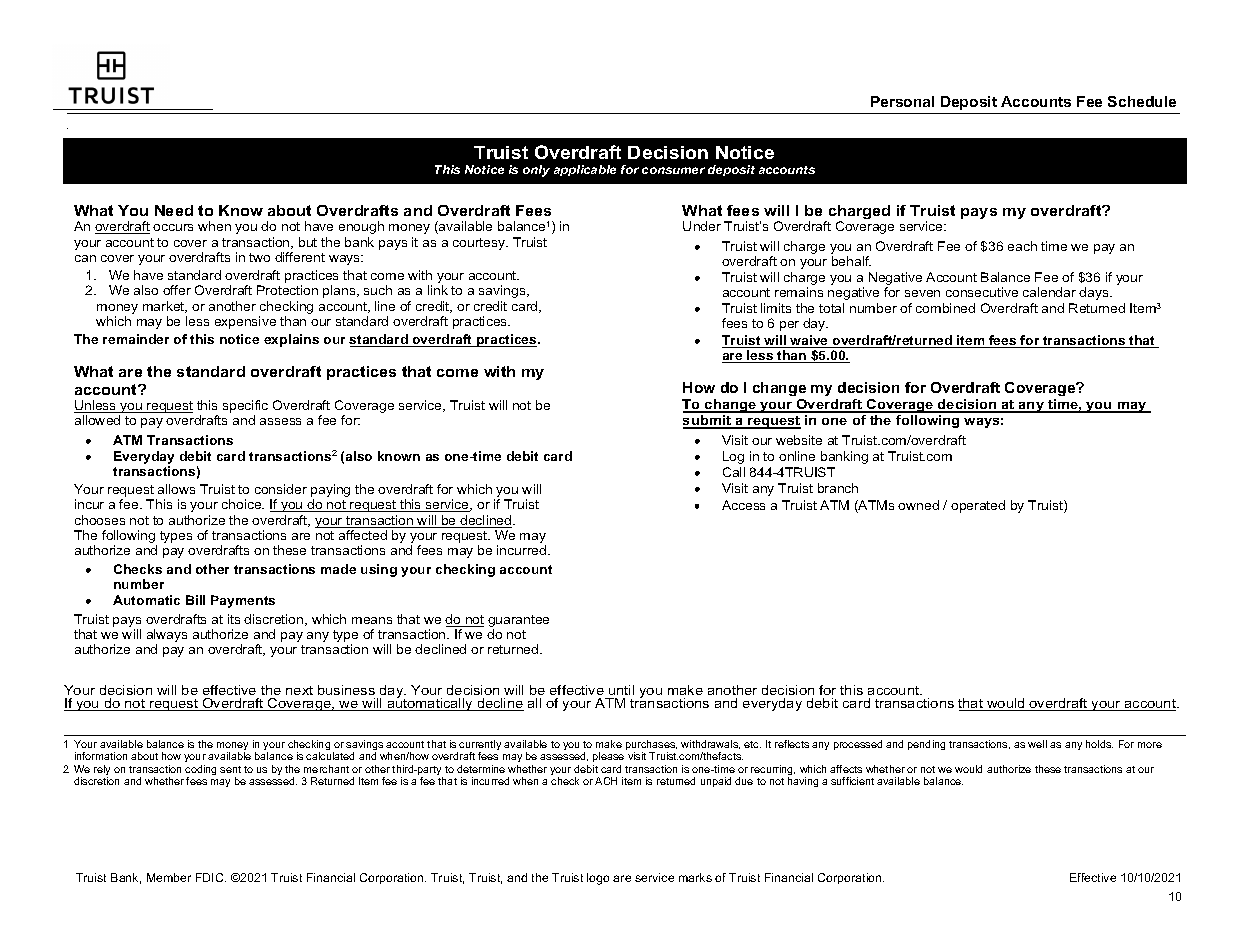 Image resolution: width=1233 pixels, height=952 pixels. What do you see at coordinates (978, 506) in the image?
I see `operated` at bounding box center [978, 506].
